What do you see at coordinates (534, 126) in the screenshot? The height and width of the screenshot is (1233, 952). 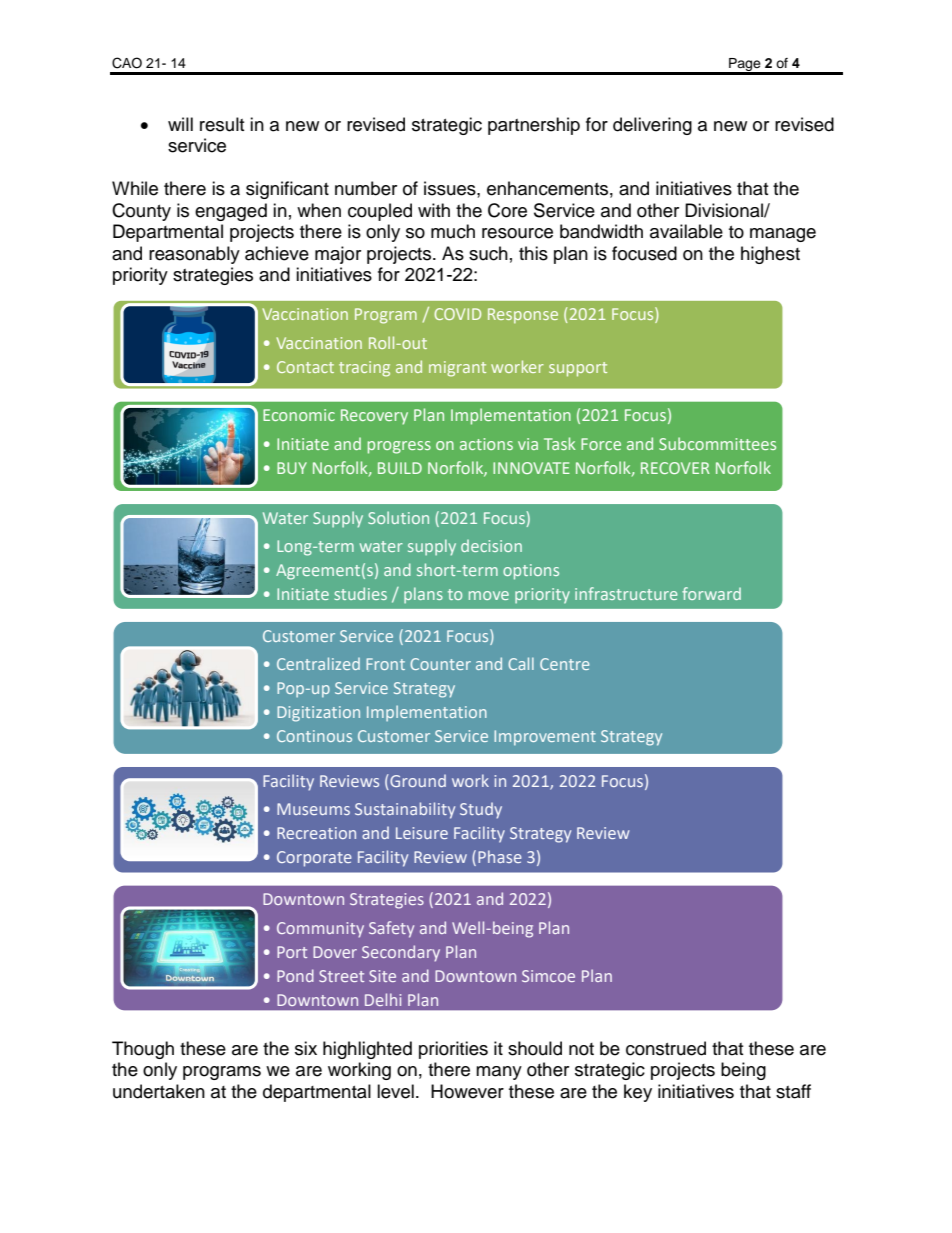 I see `partnership` at bounding box center [534, 126].
